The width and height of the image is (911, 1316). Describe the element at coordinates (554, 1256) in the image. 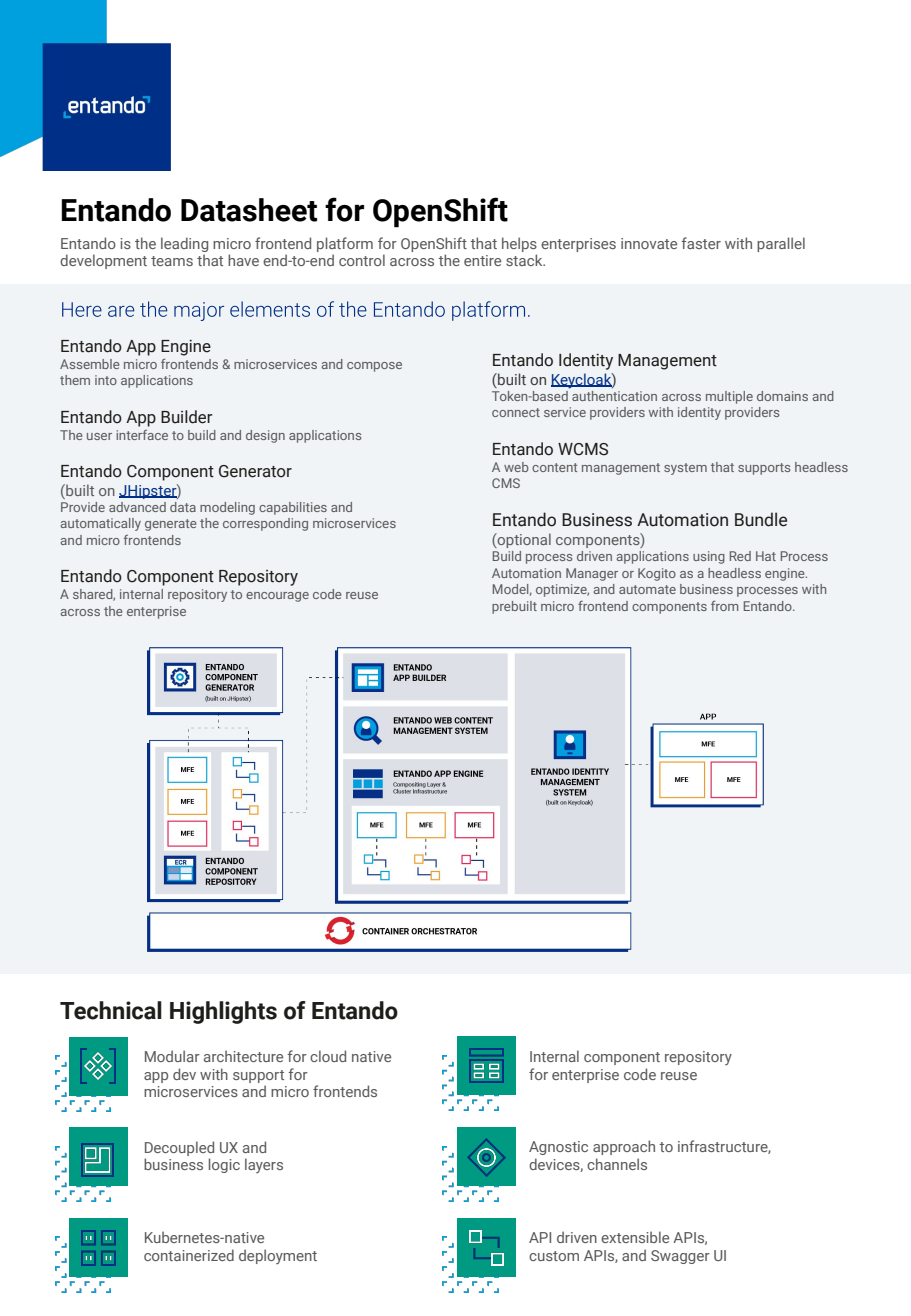

I see `custom` at that location.
